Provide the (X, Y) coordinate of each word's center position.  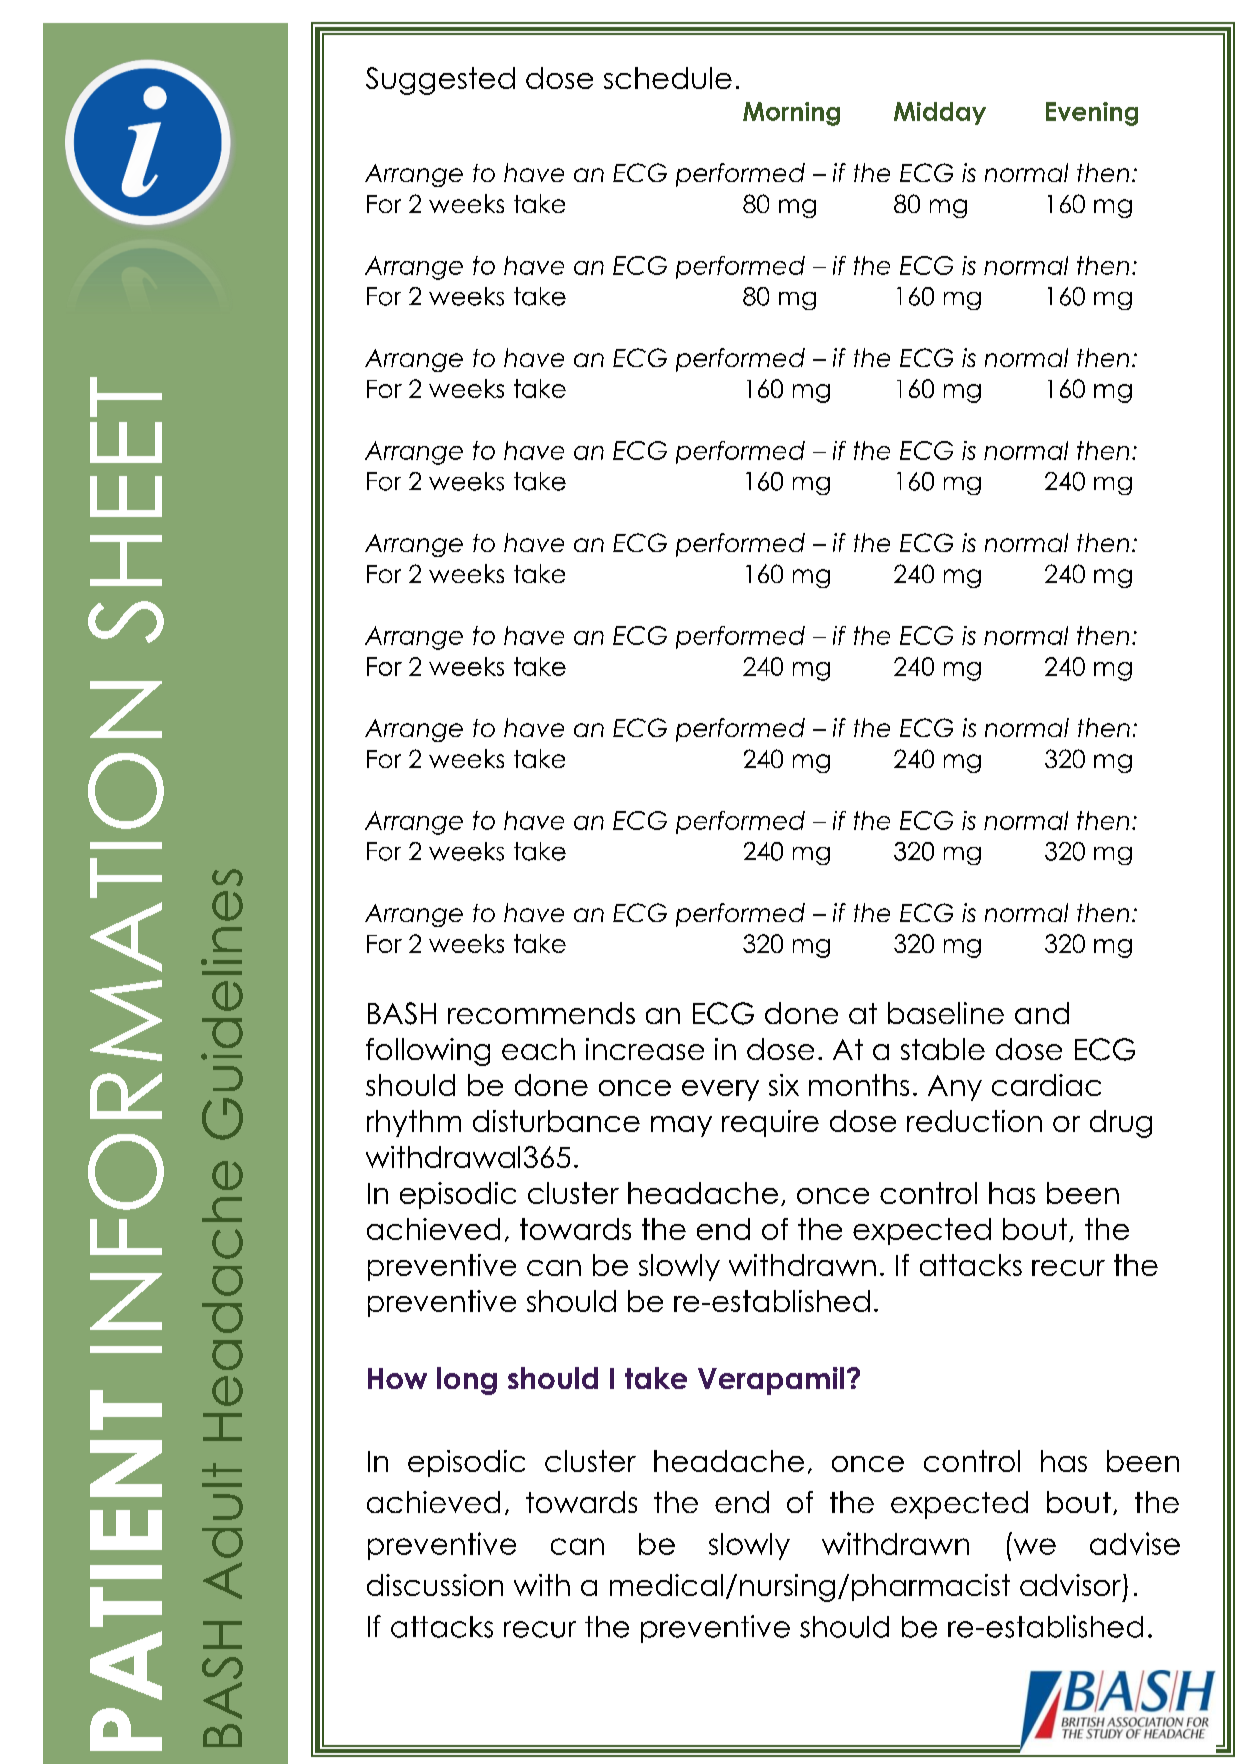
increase (645, 1049)
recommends (541, 1013)
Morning (791, 114)
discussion (435, 1585)
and (1042, 1013)
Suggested (440, 81)
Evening (1092, 114)
